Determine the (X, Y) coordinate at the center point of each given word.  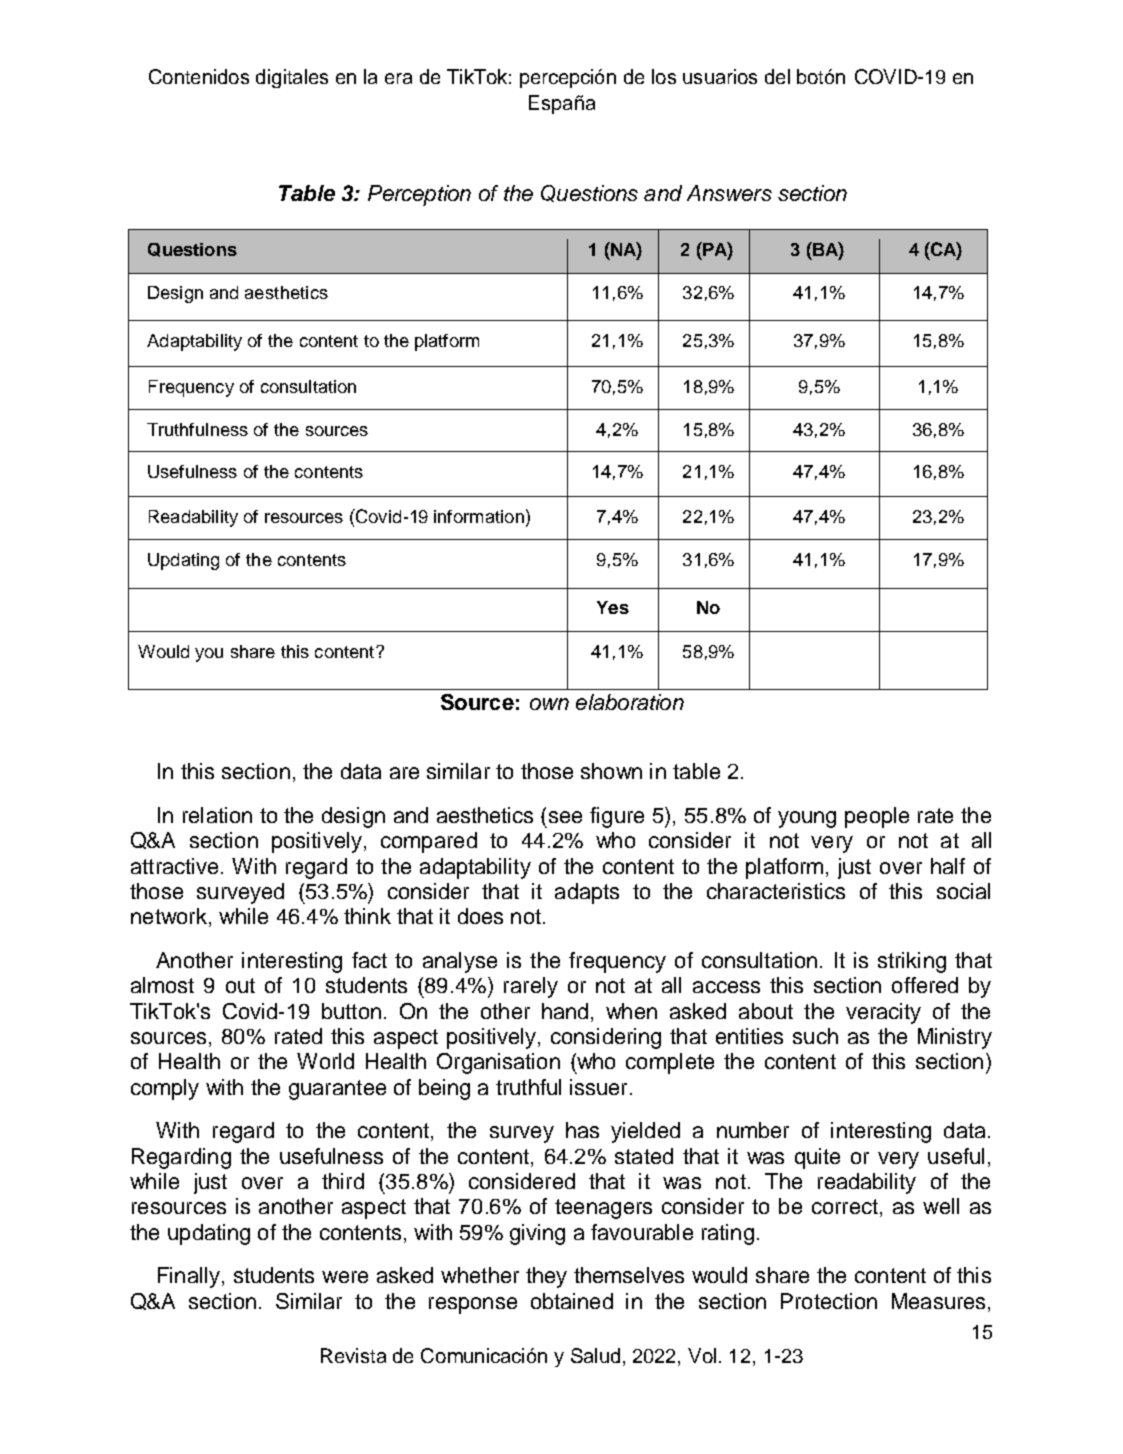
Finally (189, 1277)
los (664, 76)
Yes (613, 607)
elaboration (630, 702)
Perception (419, 195)
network (169, 916)
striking (912, 962)
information (479, 516)
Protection (829, 1301)
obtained (572, 1301)
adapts (587, 893)
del (777, 76)
